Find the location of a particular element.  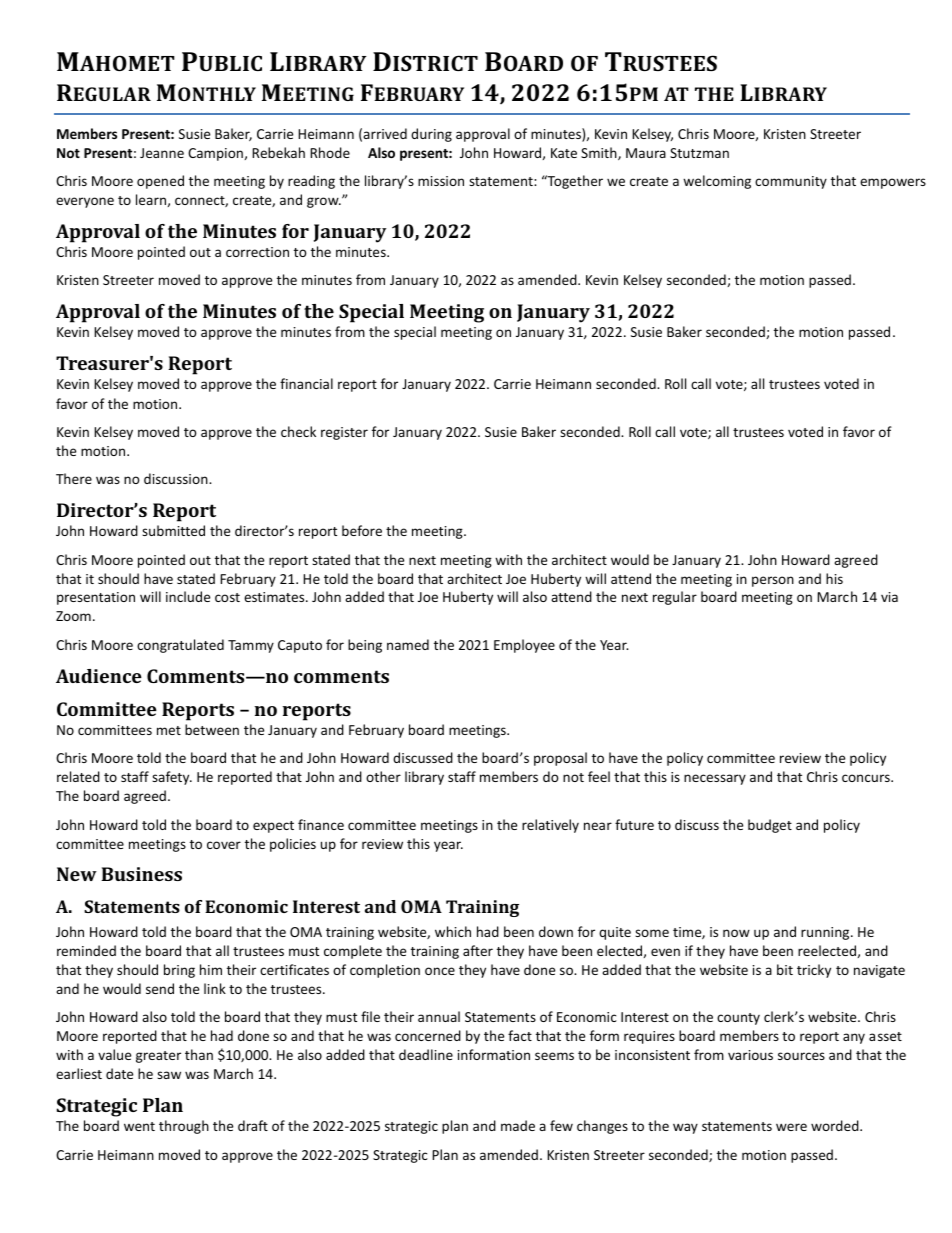

financial is located at coordinates (306, 383).
